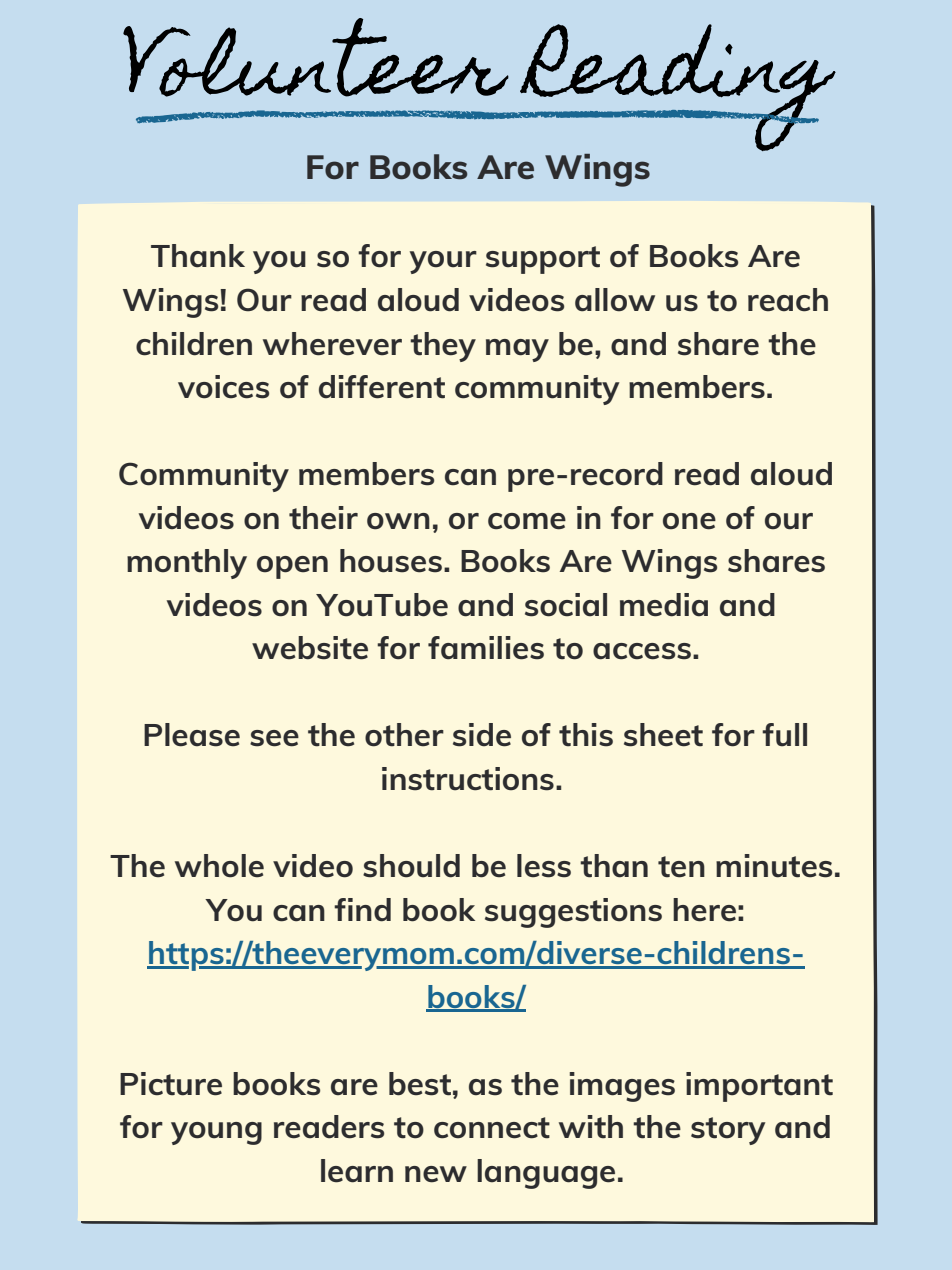  I want to click on your, so click(443, 262).
